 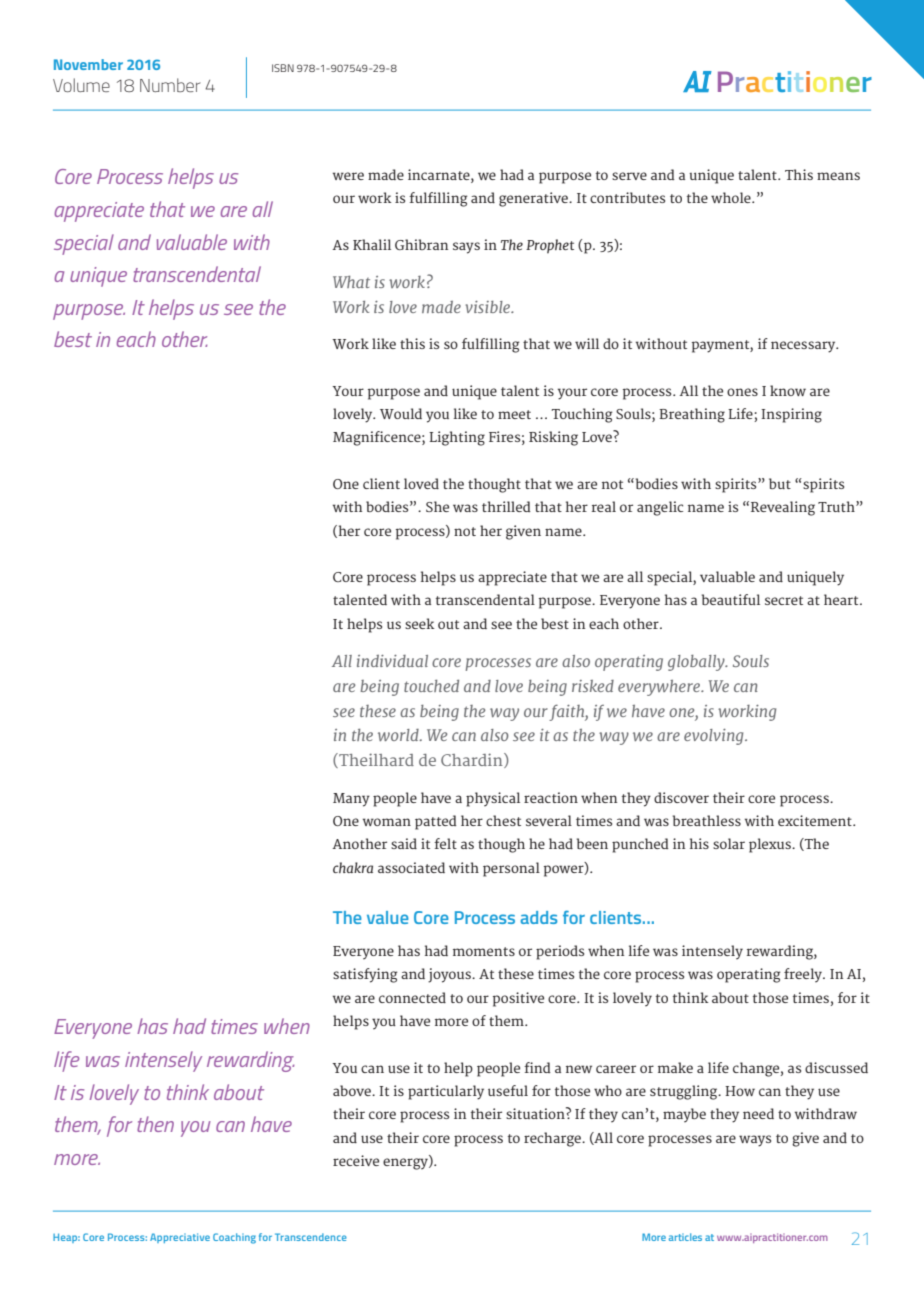 What do you see at coordinates (732, 197) in the screenshot?
I see `whole` at bounding box center [732, 197].
